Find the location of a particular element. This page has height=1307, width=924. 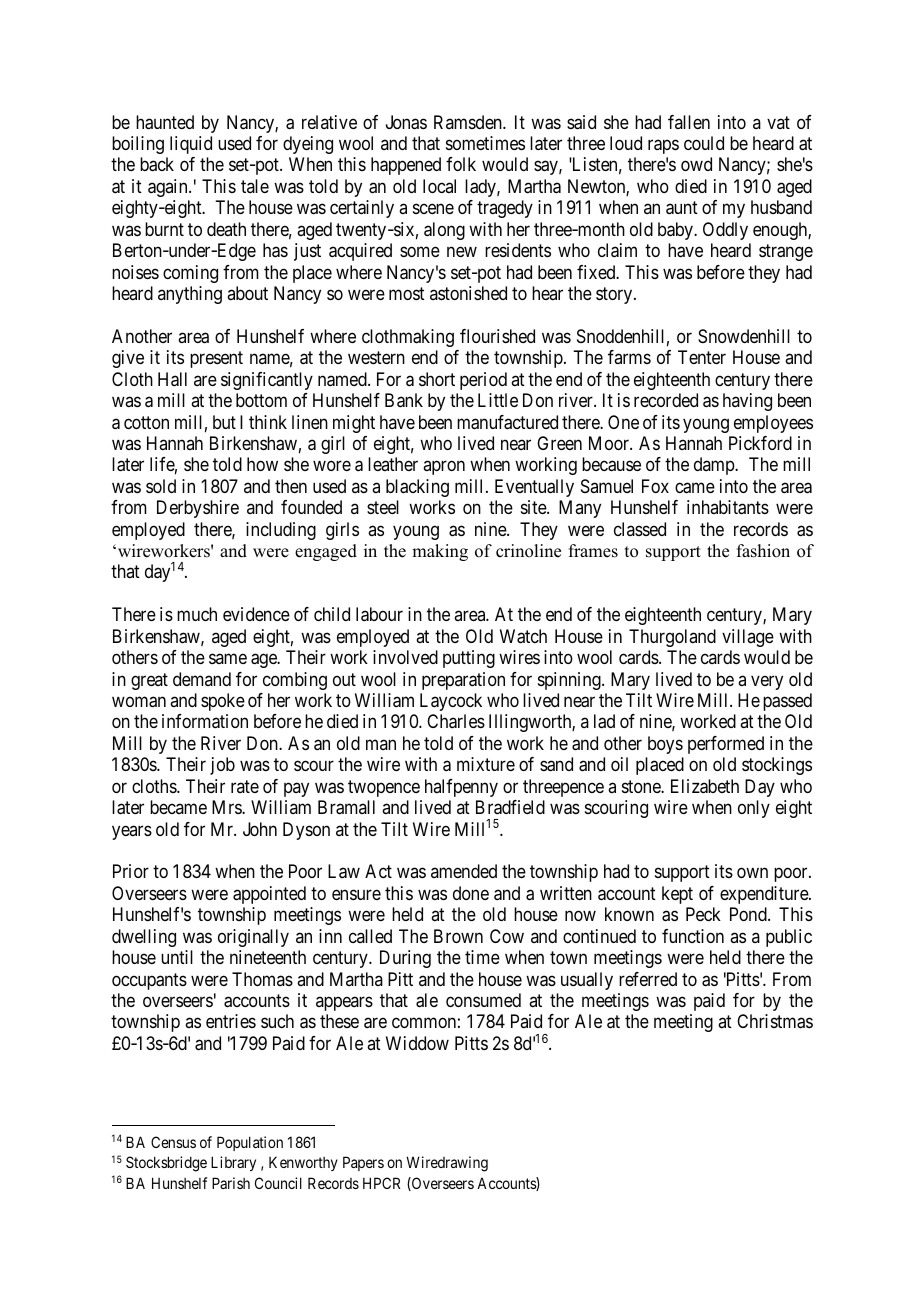

could is located at coordinates (704, 143).
